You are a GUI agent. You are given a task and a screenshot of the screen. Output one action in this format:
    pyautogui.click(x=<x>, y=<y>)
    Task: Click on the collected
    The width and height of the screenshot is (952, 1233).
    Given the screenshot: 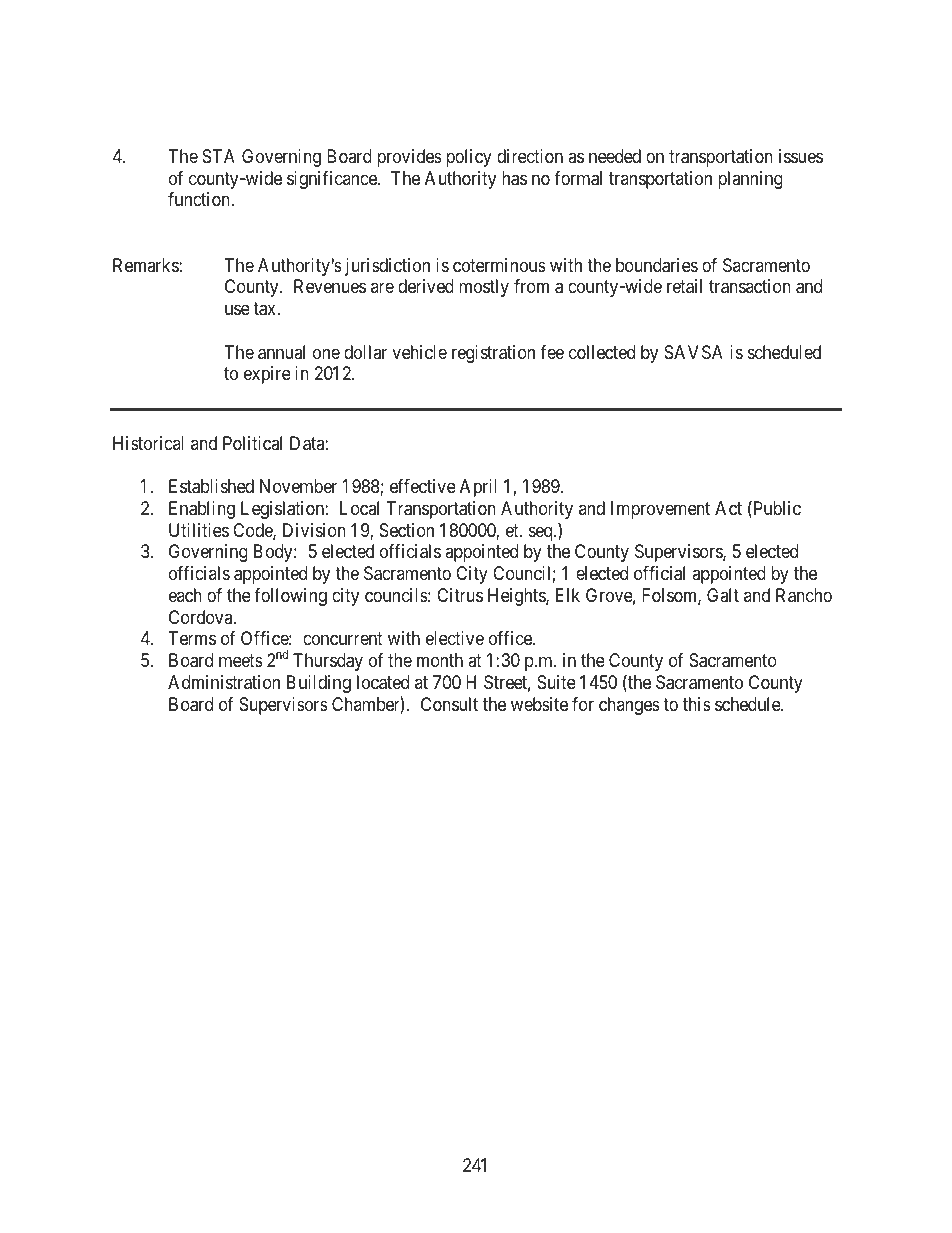 What is the action you would take?
    pyautogui.click(x=602, y=352)
